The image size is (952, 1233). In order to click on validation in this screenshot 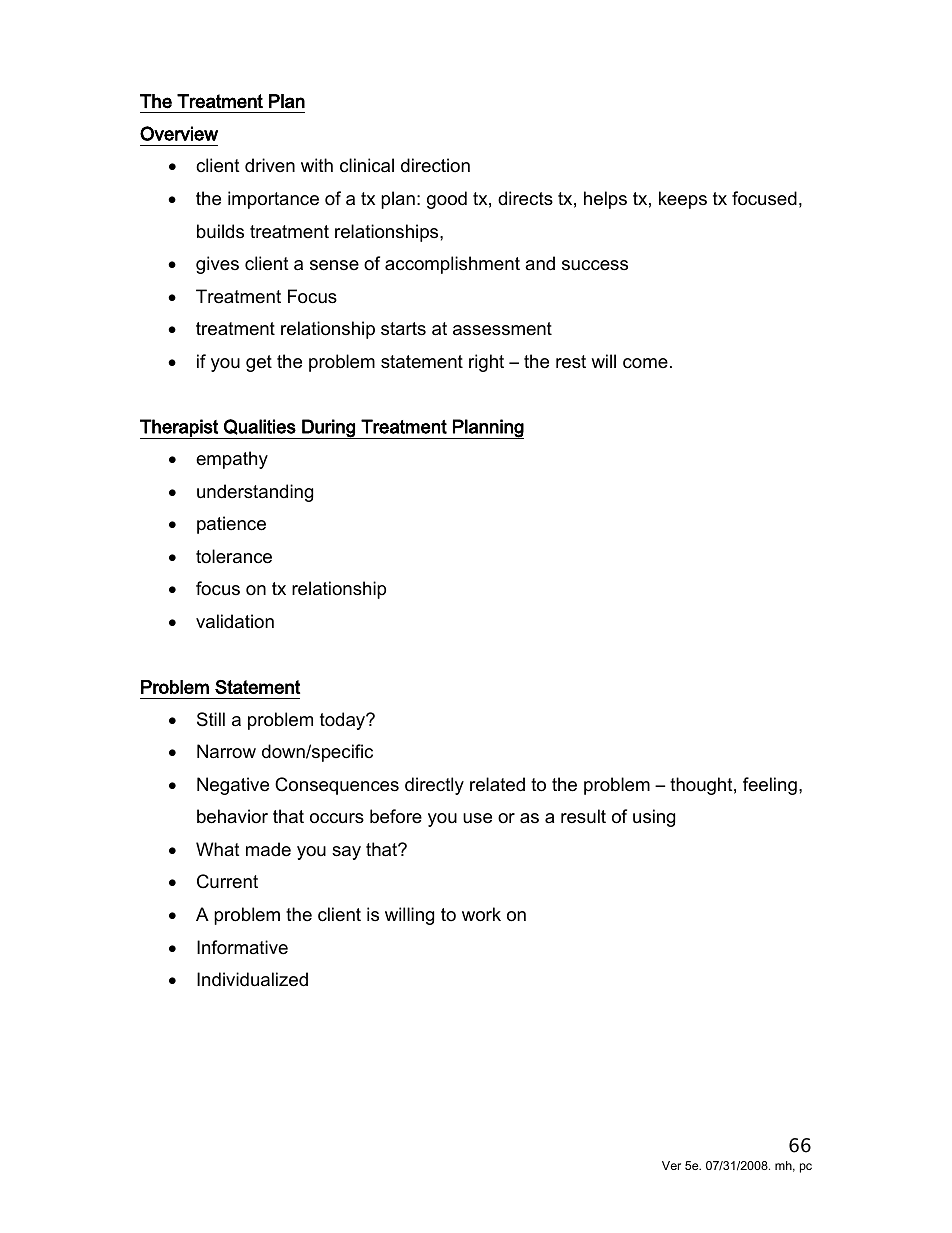, I will do `click(235, 621)`.
